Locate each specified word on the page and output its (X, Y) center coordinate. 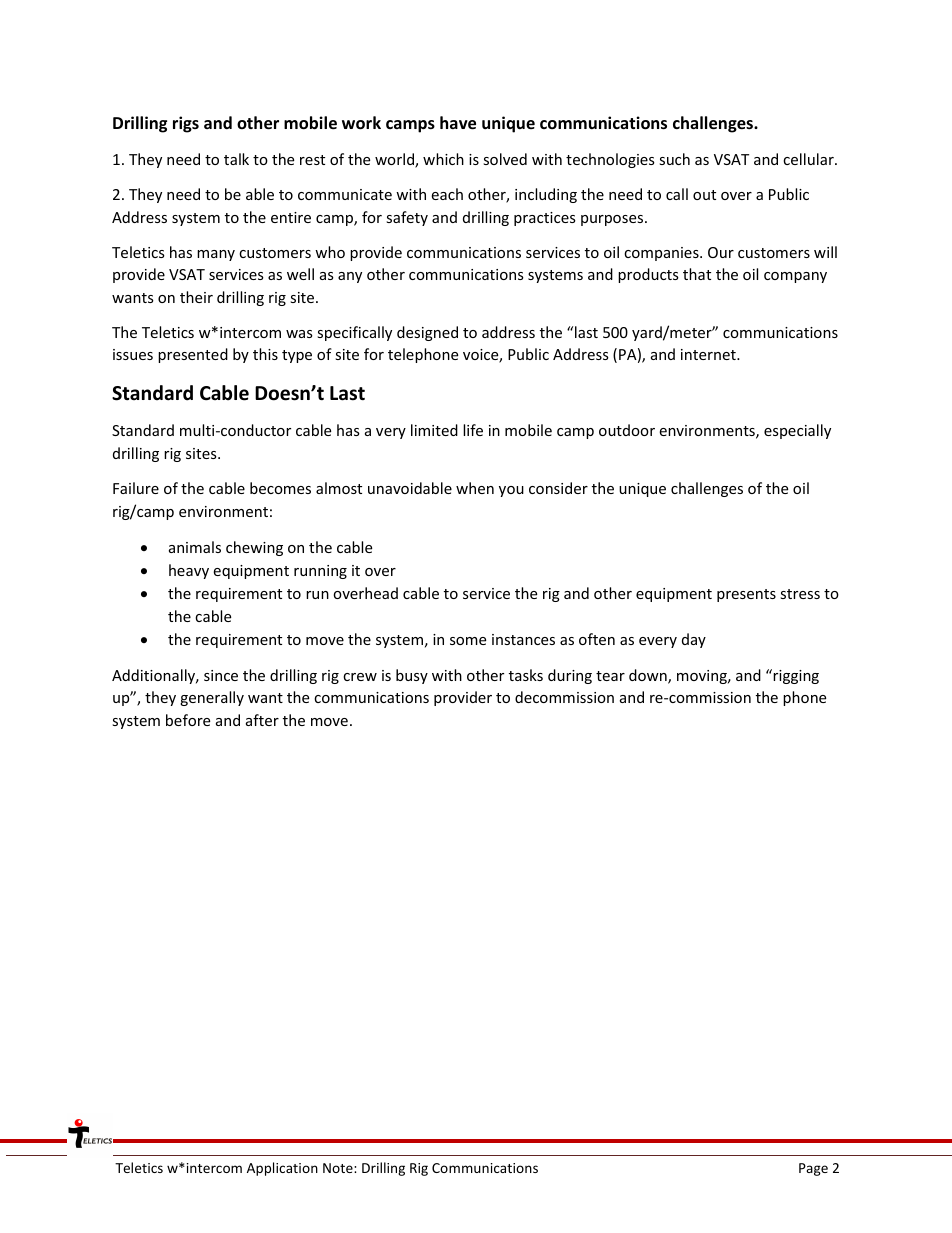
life (473, 430)
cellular (809, 159)
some (468, 641)
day (694, 640)
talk (236, 159)
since (221, 675)
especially (797, 431)
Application (282, 1169)
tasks (526, 675)
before (188, 720)
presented (193, 355)
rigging (795, 676)
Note (339, 1168)
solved (505, 159)
